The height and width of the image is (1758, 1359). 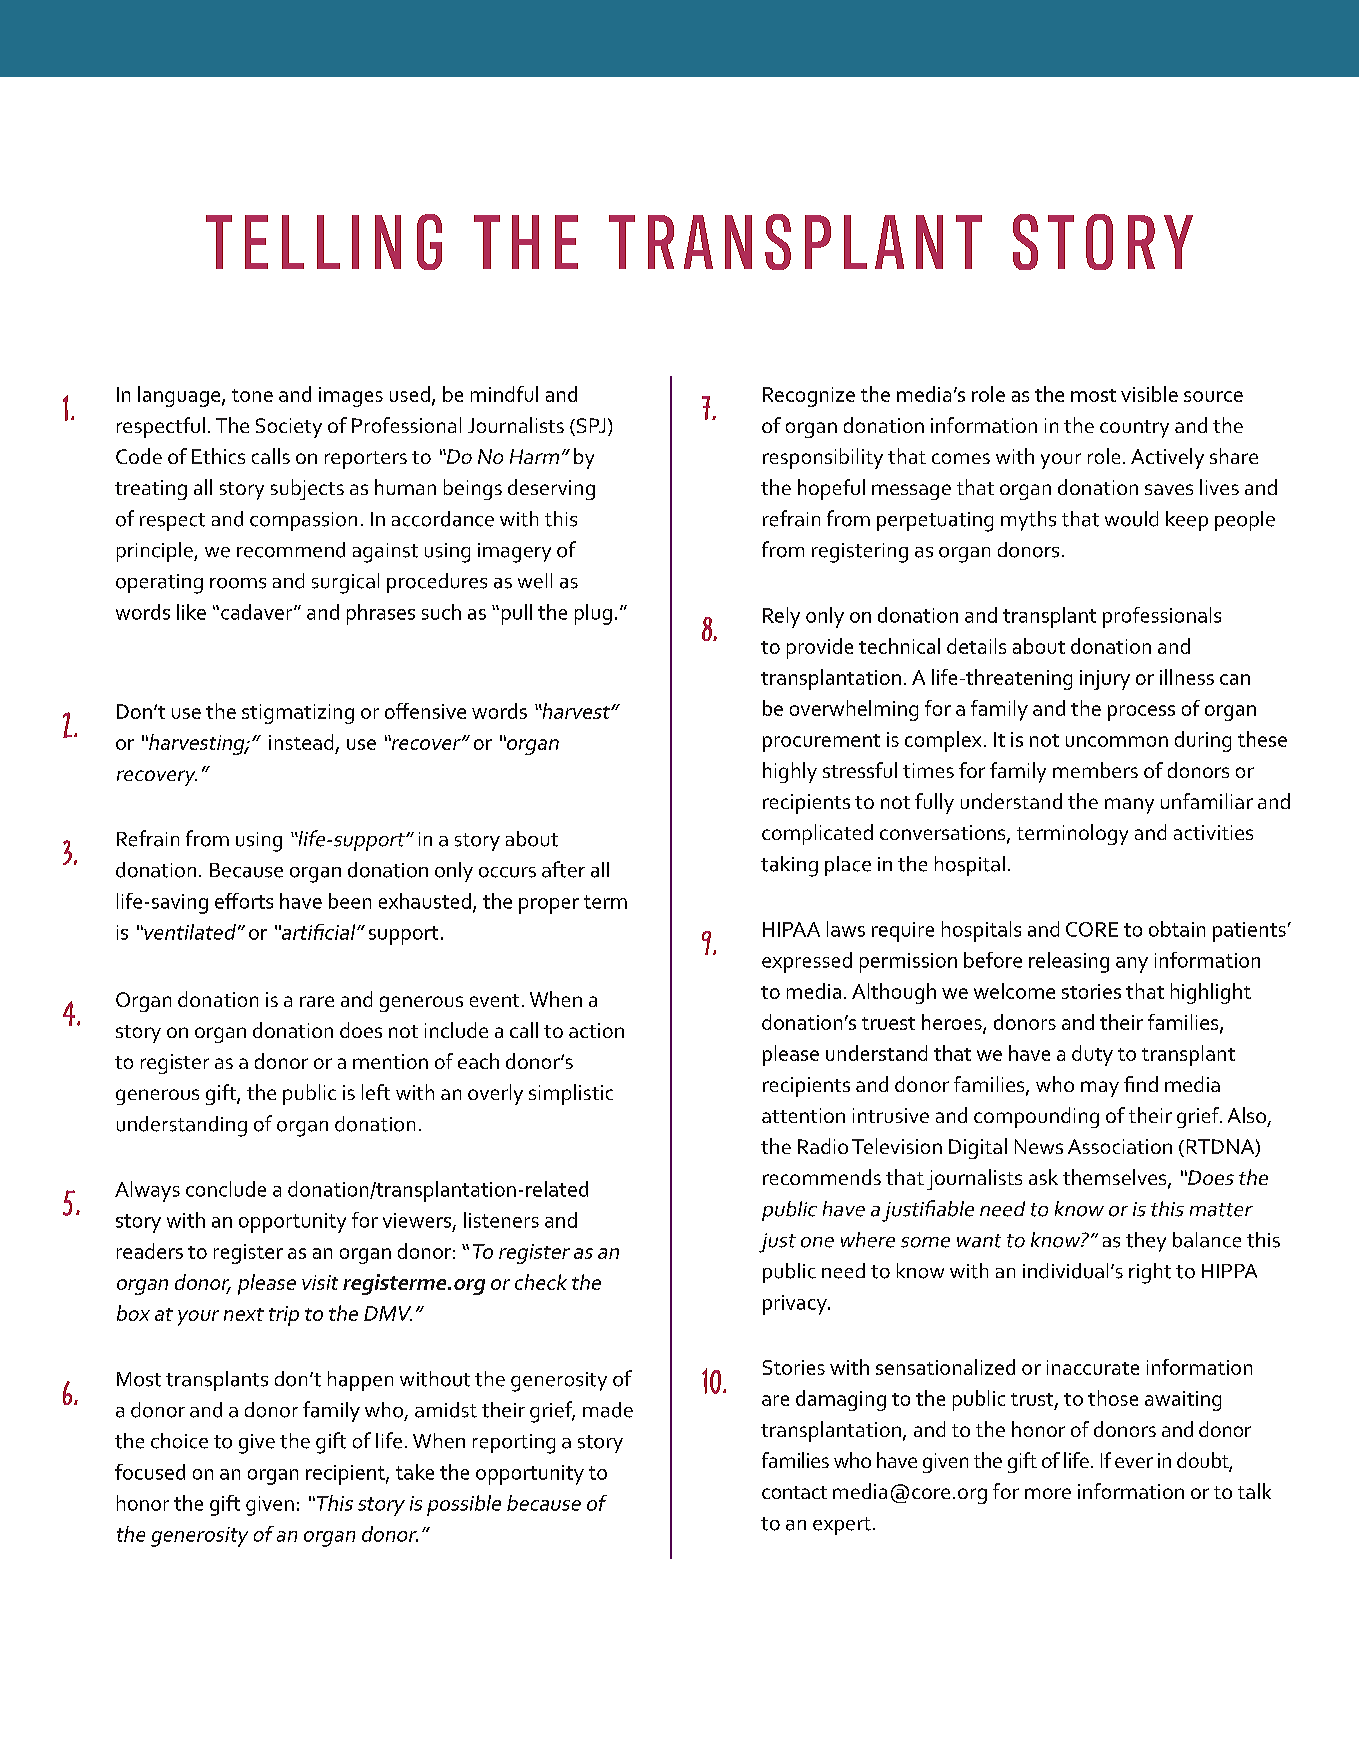 I want to click on Society, so click(x=289, y=428).
